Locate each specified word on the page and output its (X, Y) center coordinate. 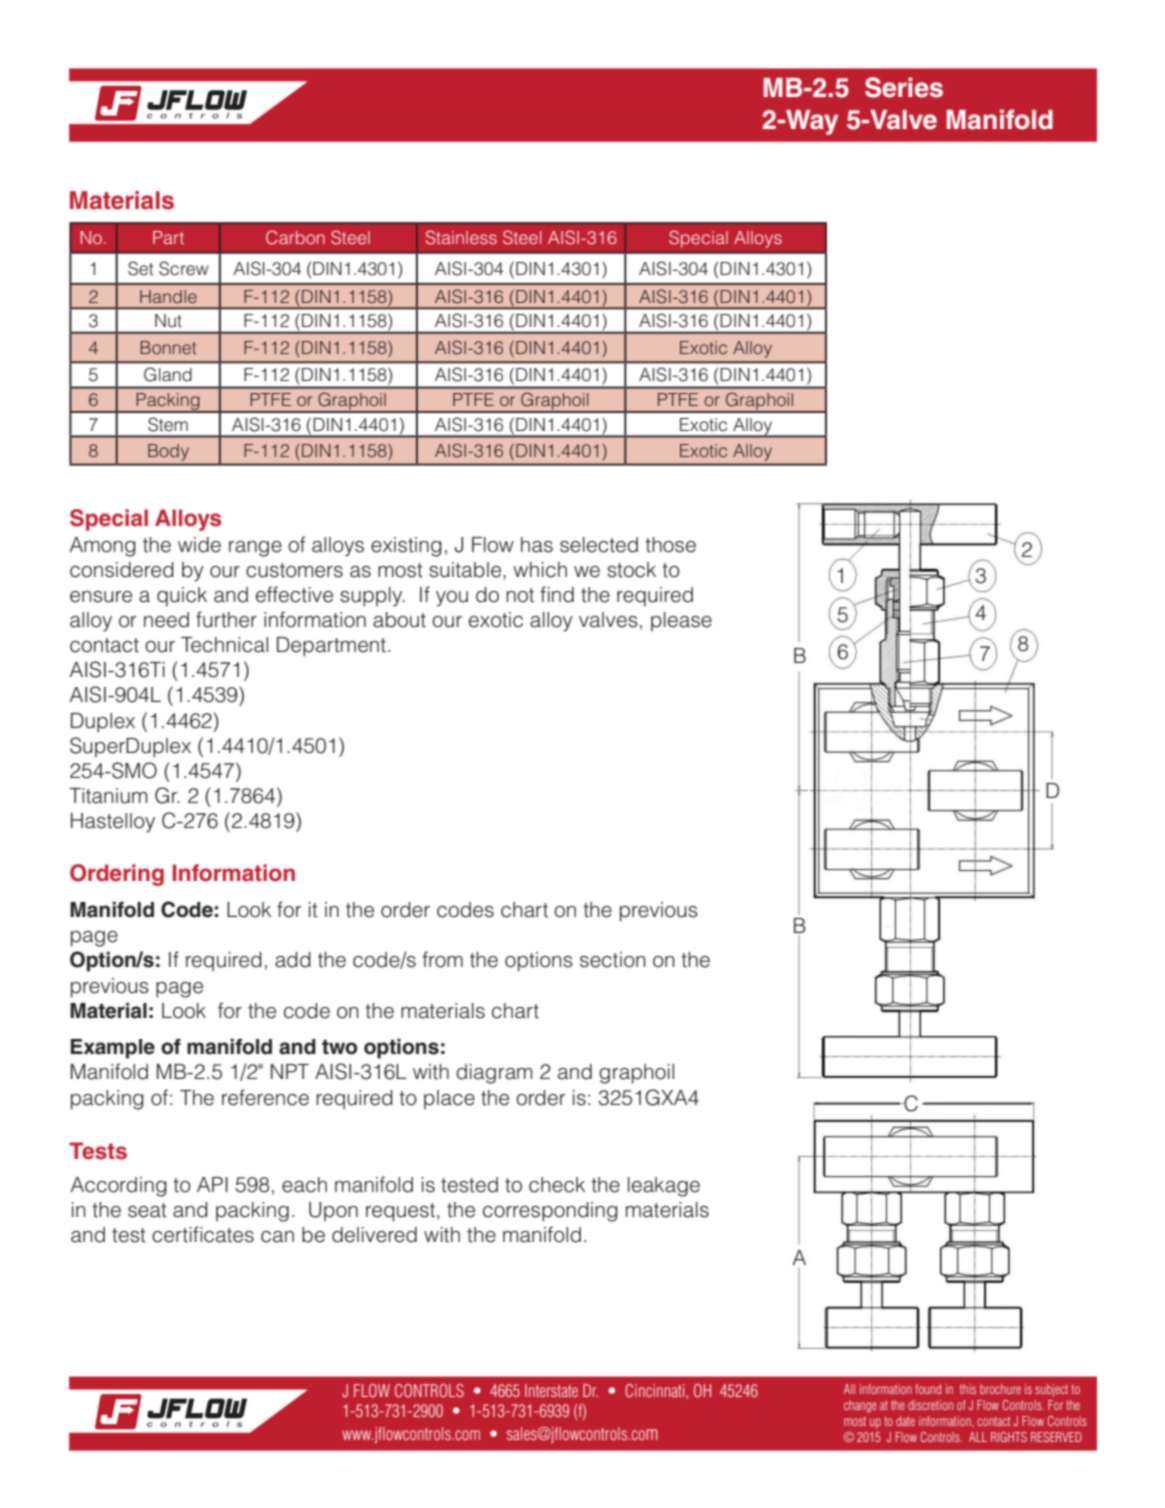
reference (265, 1097)
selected (599, 545)
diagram (494, 1074)
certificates (203, 1234)
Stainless (461, 237)
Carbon (295, 237)
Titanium (108, 796)
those (670, 545)
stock (631, 570)
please (681, 621)
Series (904, 87)
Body (168, 452)
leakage (664, 1187)
